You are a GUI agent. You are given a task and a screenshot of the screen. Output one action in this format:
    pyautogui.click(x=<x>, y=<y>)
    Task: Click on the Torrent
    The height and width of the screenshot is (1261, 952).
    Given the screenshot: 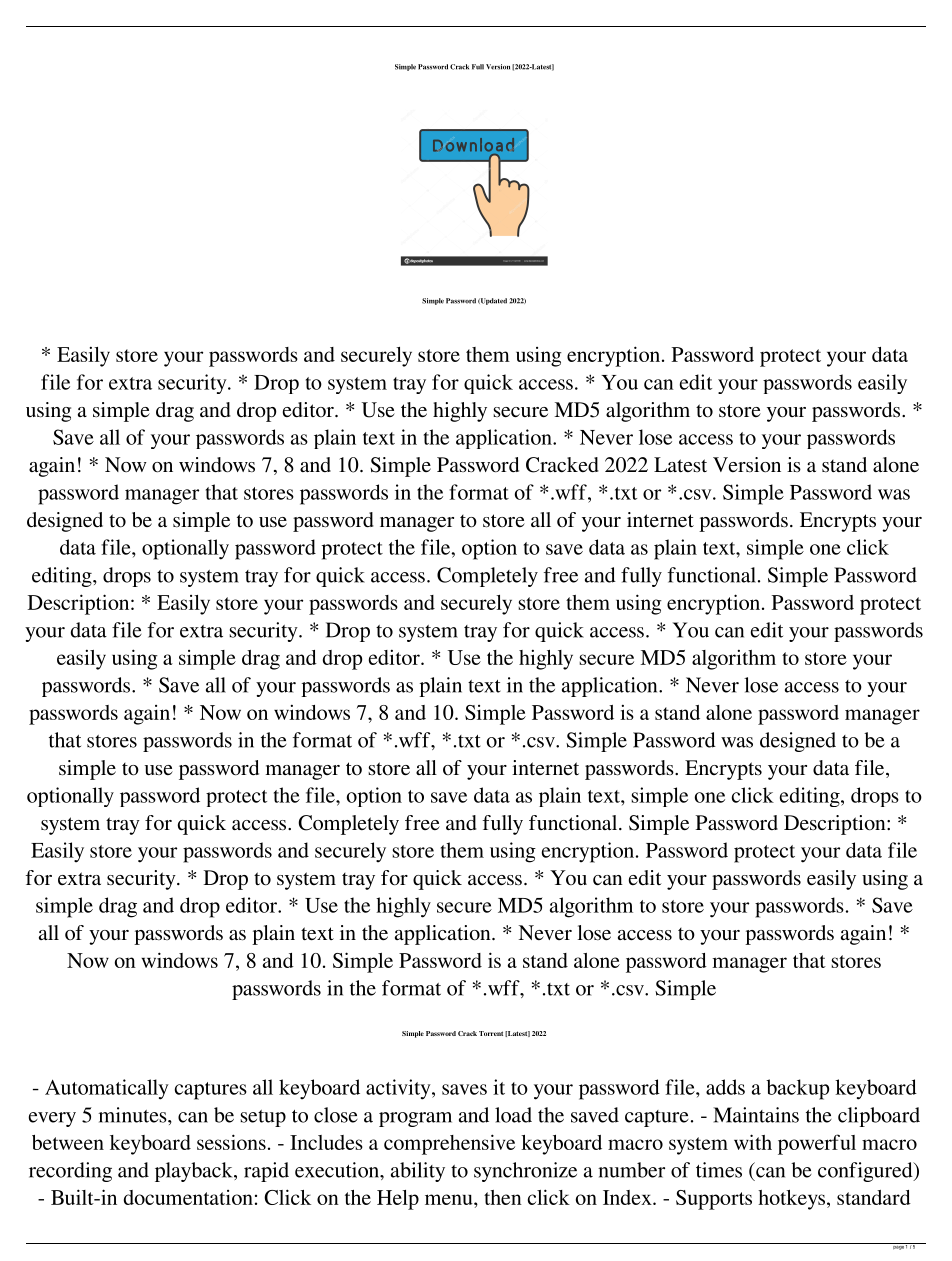 What is the action you would take?
    pyautogui.click(x=491, y=1033)
